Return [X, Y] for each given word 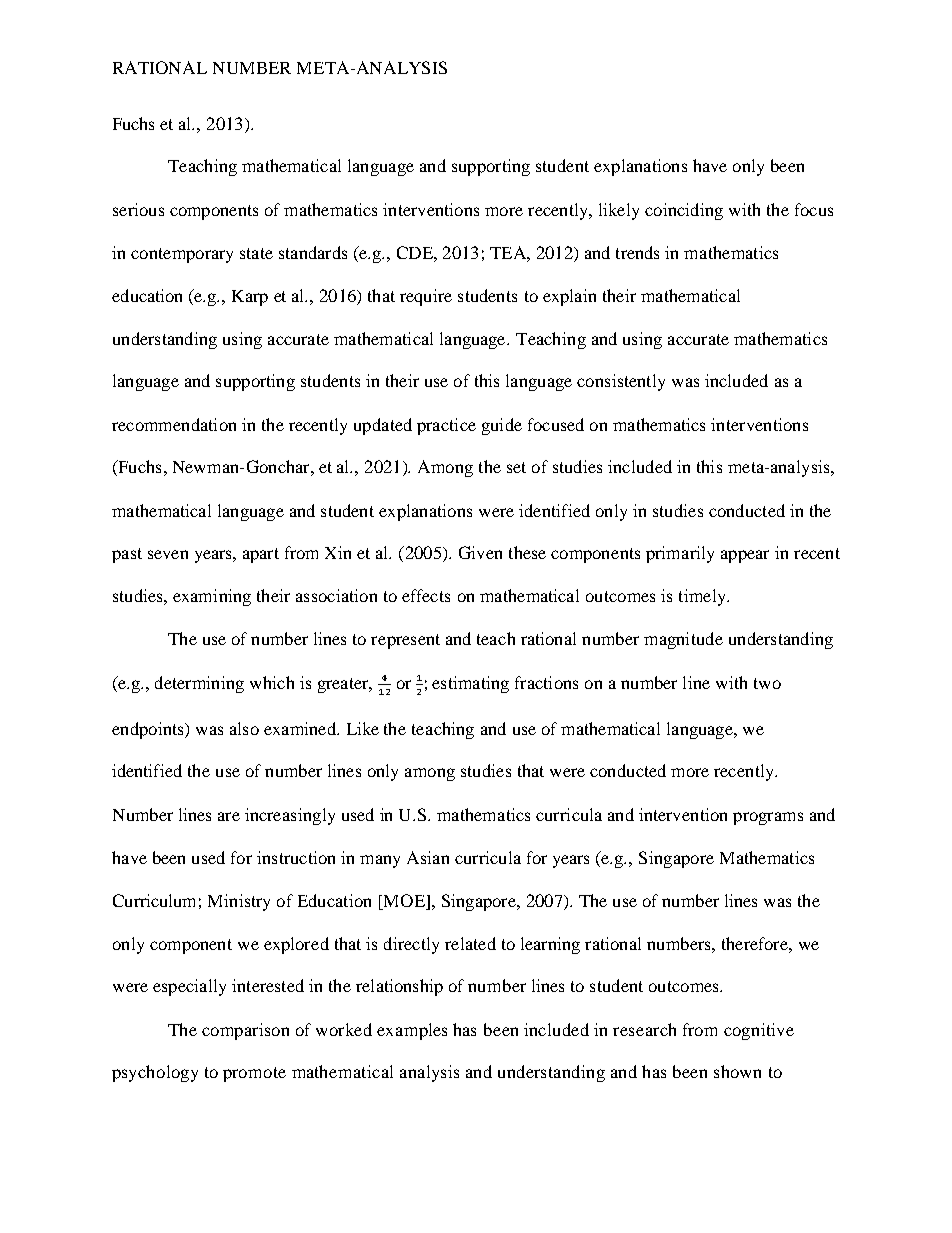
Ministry [239, 902]
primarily [680, 554]
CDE [416, 252]
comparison [245, 1031]
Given [480, 552]
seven [168, 554]
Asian [428, 857]
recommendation [174, 424]
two [767, 683]
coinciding [684, 211]
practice [446, 426]
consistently [621, 382]
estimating [470, 684]
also [244, 728]
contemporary [182, 255]
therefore [756, 943]
